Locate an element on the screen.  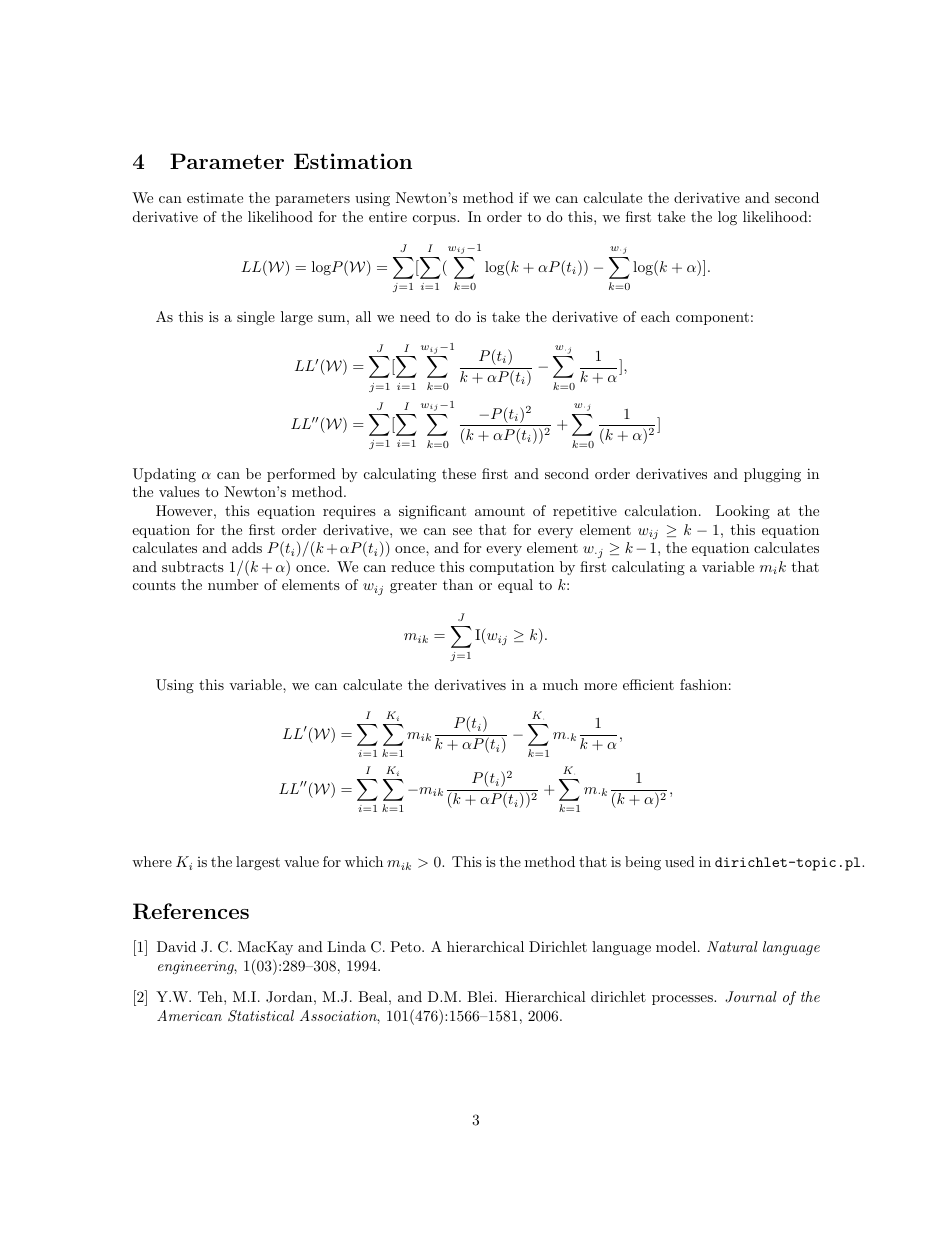
each is located at coordinates (655, 316).
